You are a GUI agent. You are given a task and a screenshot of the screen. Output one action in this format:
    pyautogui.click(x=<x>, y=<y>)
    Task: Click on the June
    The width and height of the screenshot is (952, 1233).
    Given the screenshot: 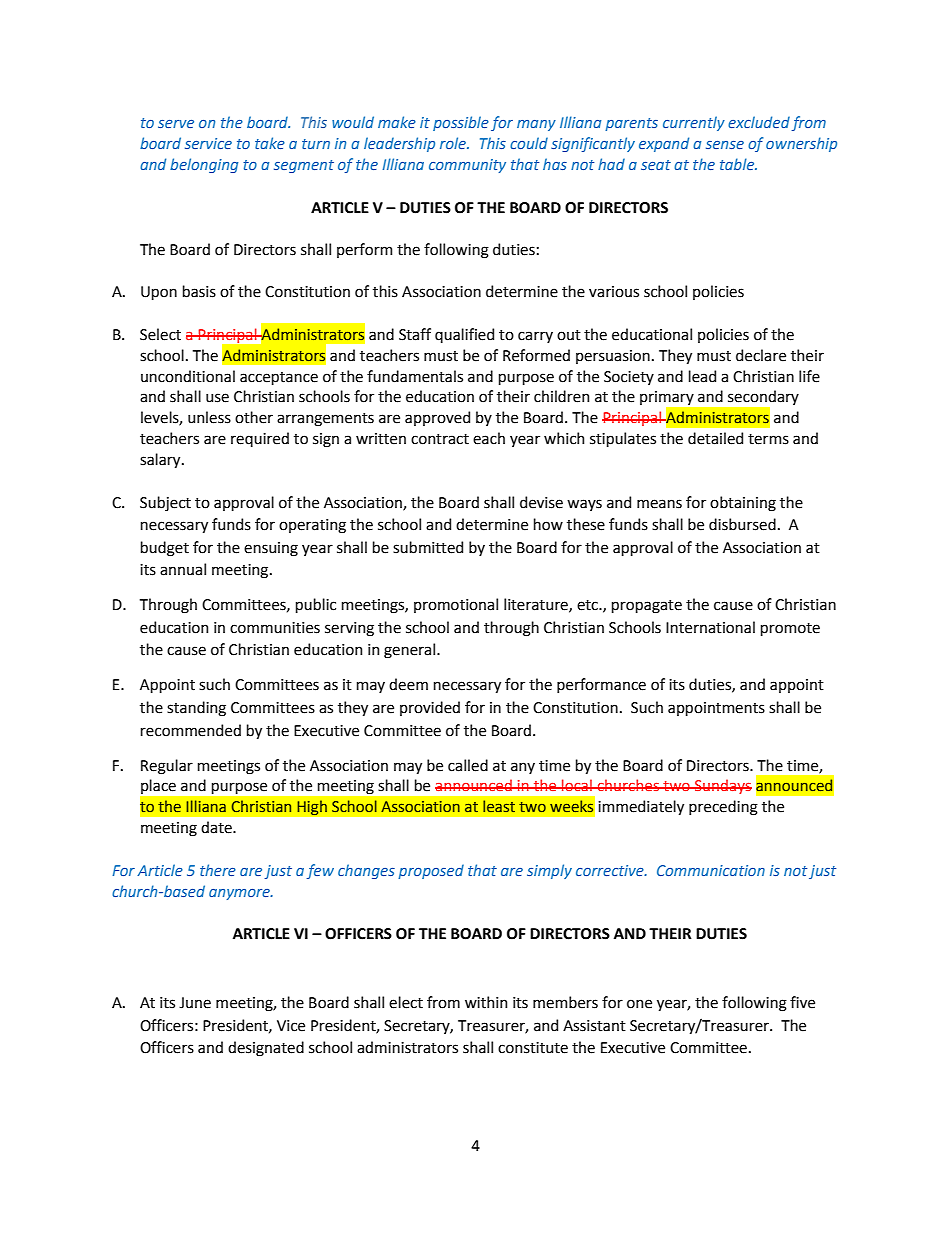 What is the action you would take?
    pyautogui.click(x=195, y=1003)
